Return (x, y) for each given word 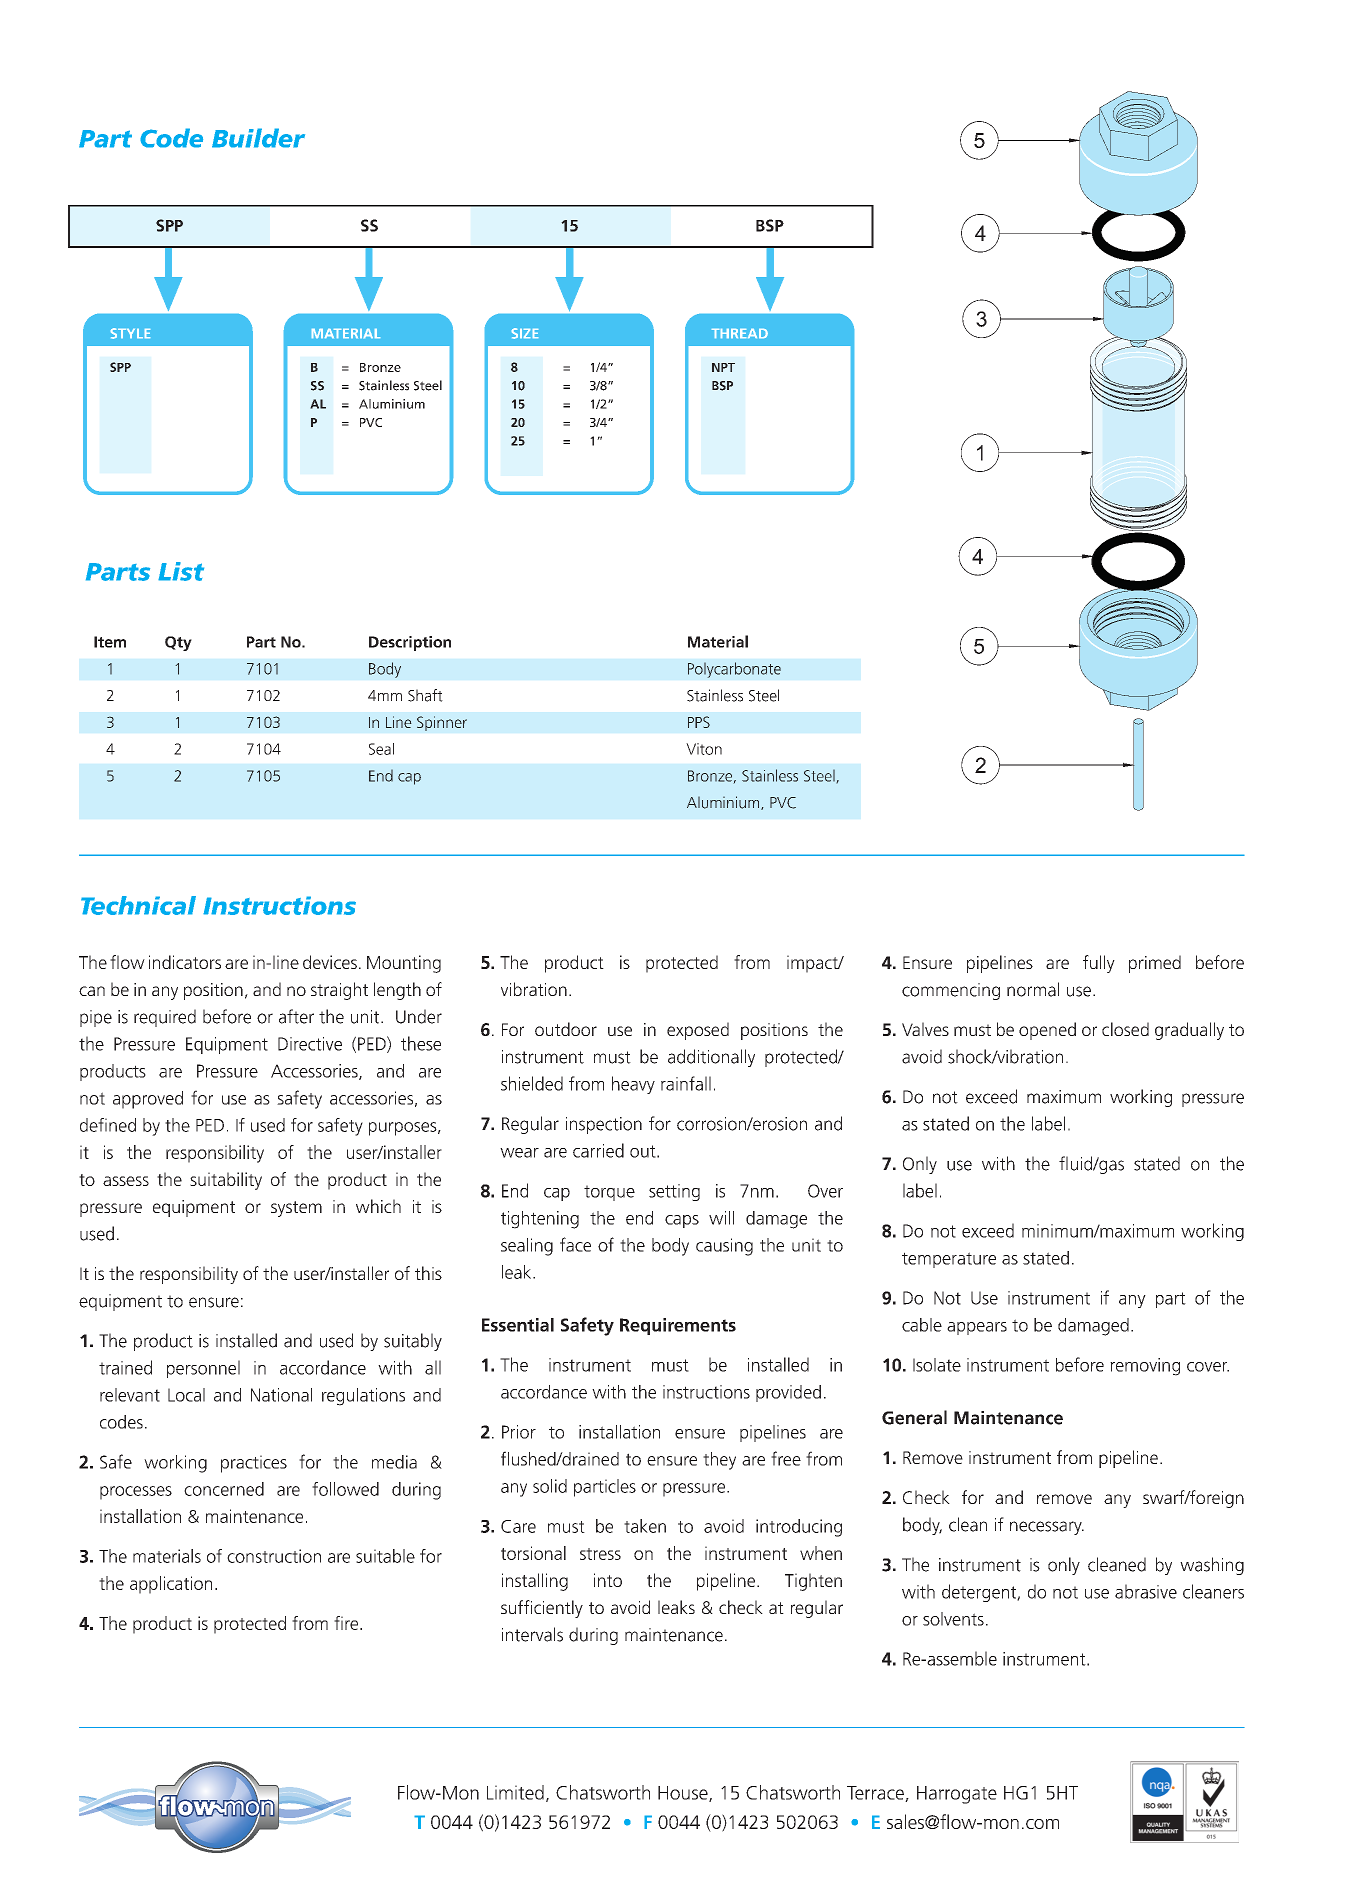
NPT (723, 367)
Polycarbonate (734, 670)
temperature (949, 1260)
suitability (226, 1181)
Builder (258, 138)
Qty (178, 643)
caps (682, 1221)
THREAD (740, 333)
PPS (699, 722)
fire (347, 1623)
